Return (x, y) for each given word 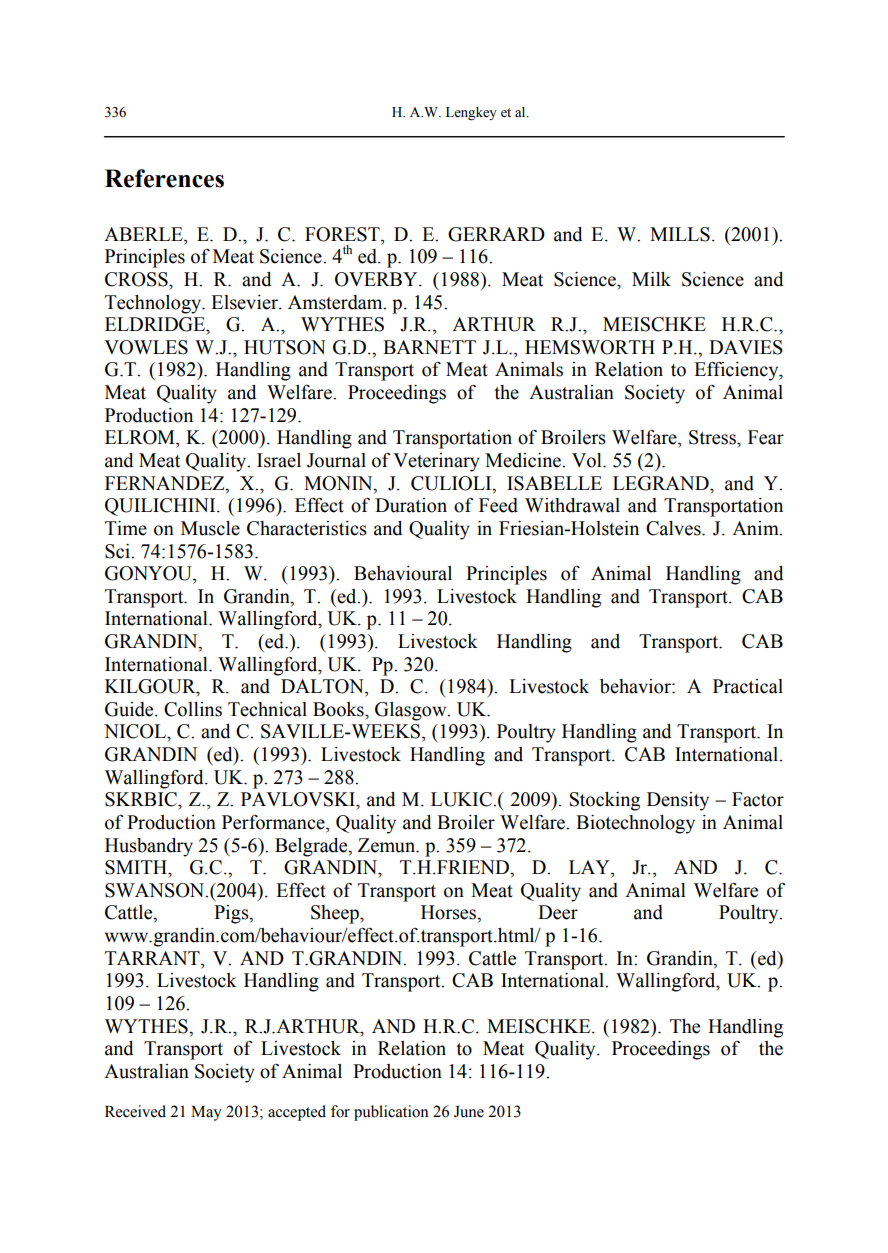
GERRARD (496, 234)
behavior (636, 686)
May (206, 1113)
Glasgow (412, 711)
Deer (558, 912)
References (164, 178)
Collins (193, 709)
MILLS (680, 234)
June (469, 1112)
